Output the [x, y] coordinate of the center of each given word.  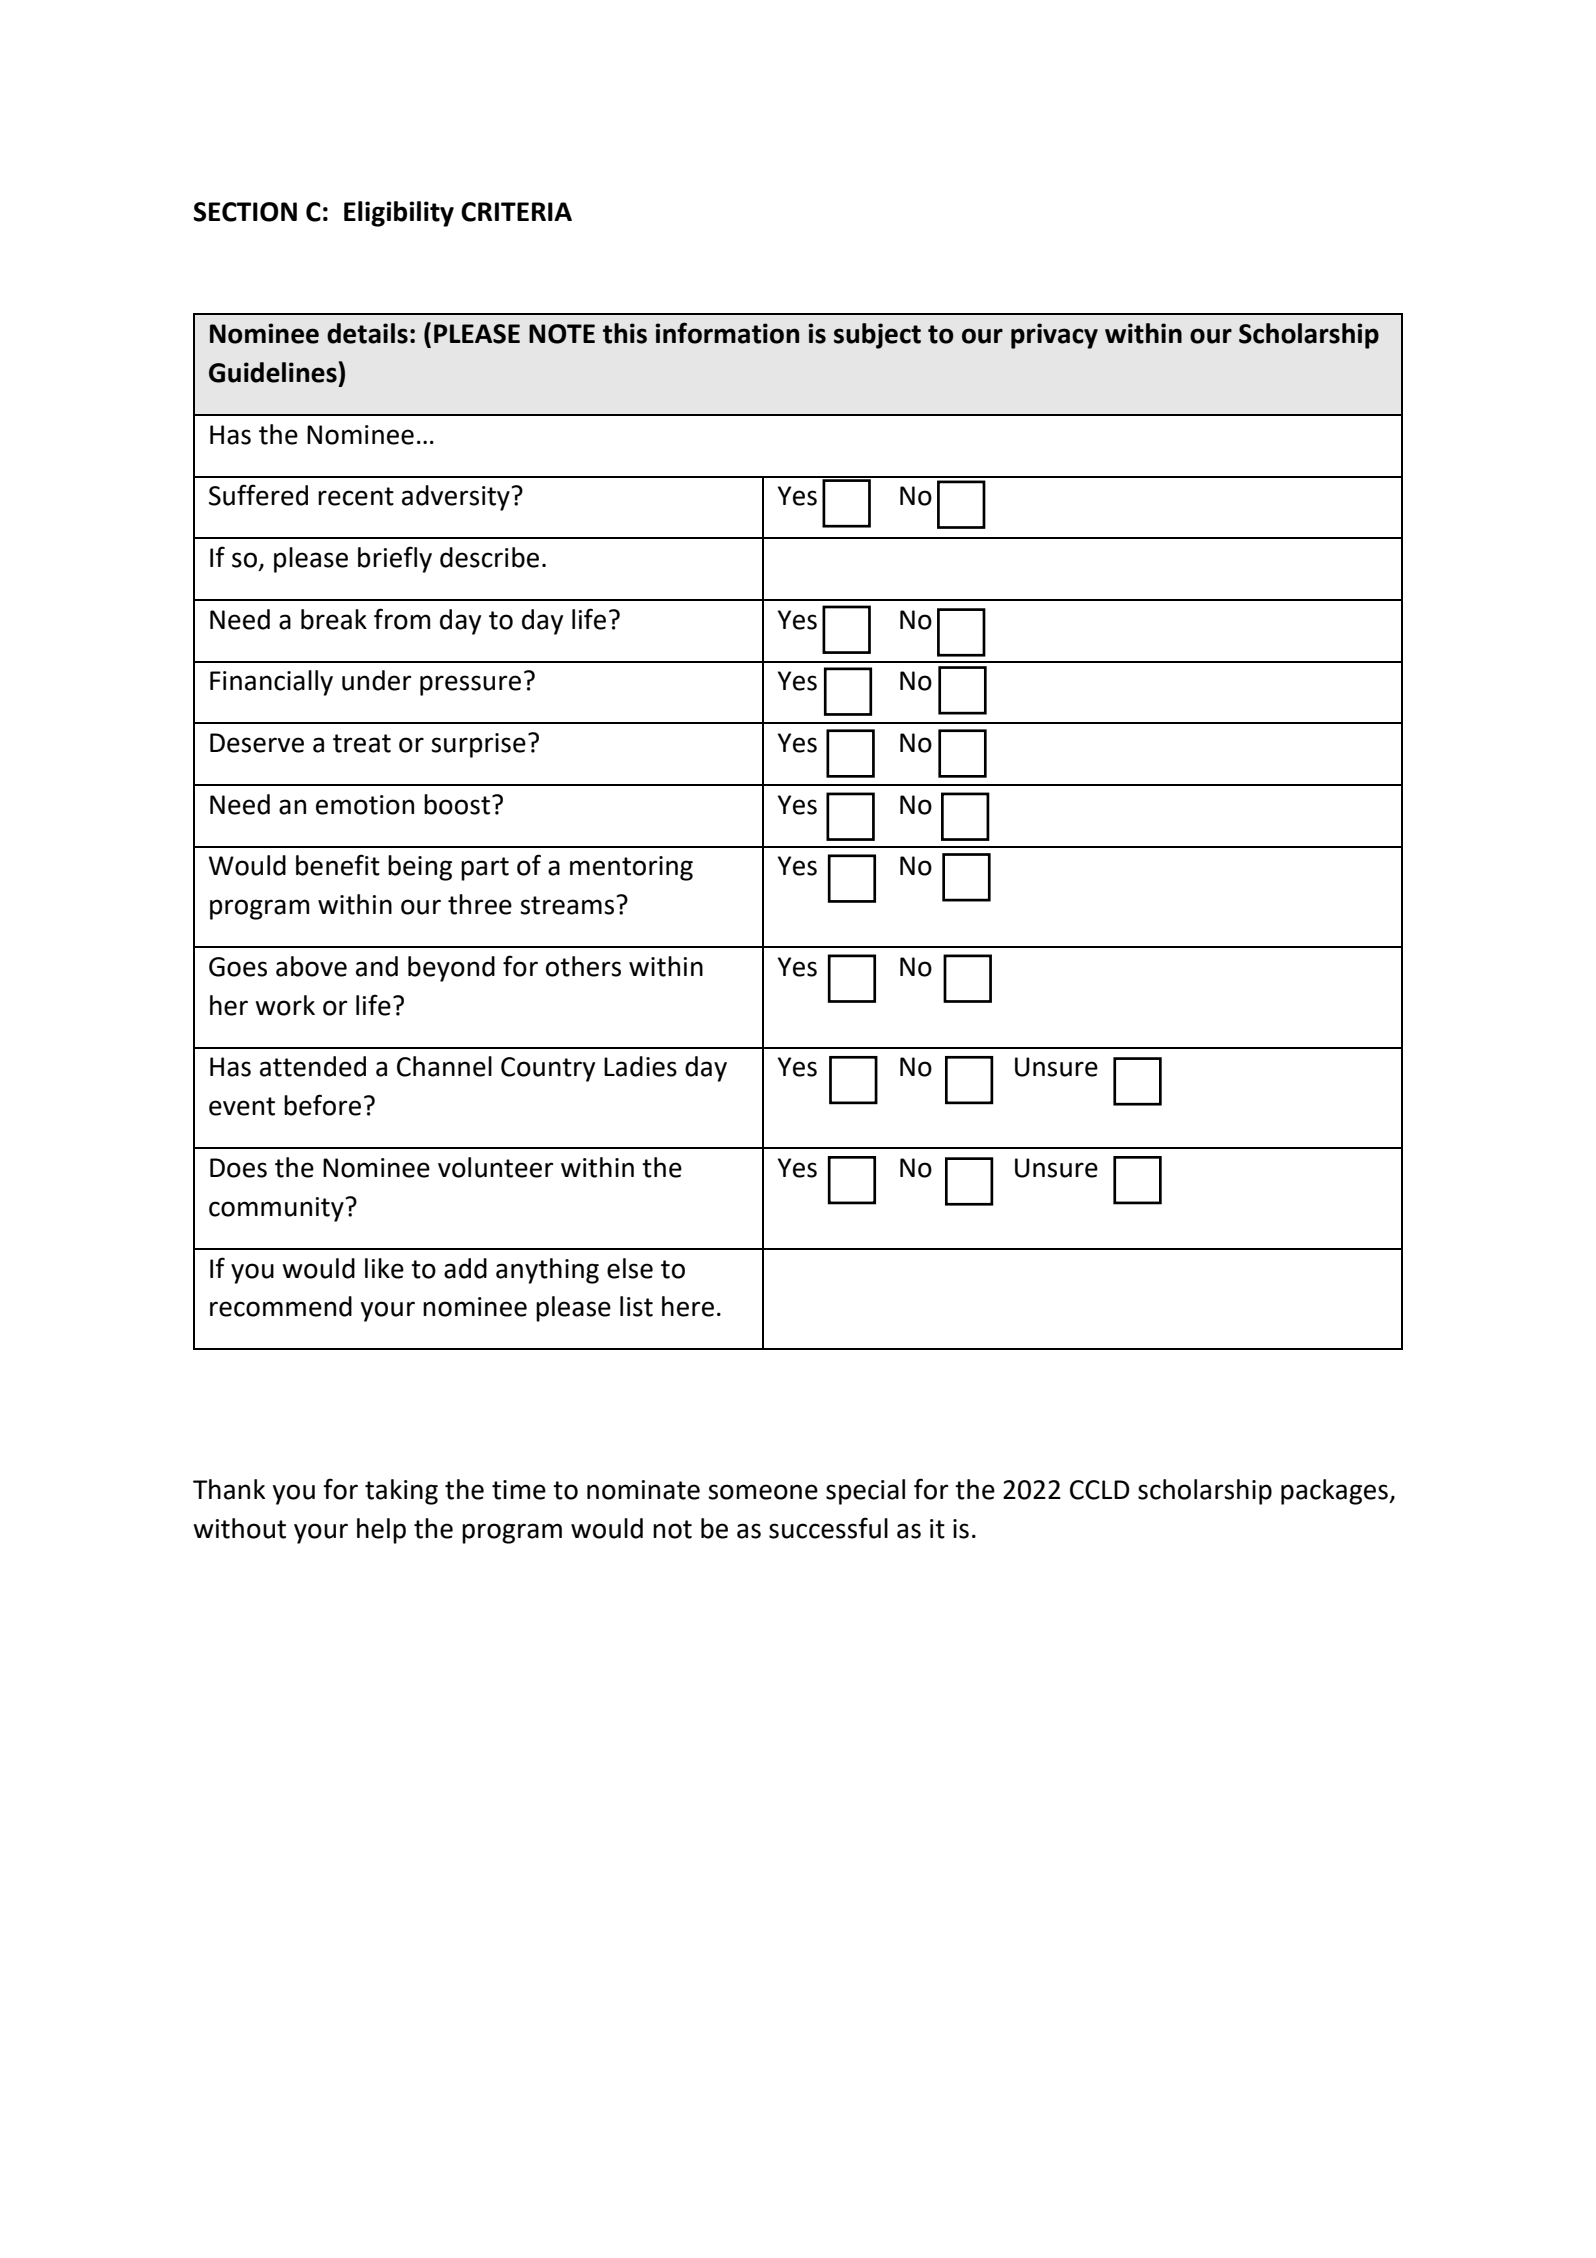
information [727, 333]
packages [1335, 1492]
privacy [1054, 336]
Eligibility [399, 214]
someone [763, 1492]
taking [401, 1492]
